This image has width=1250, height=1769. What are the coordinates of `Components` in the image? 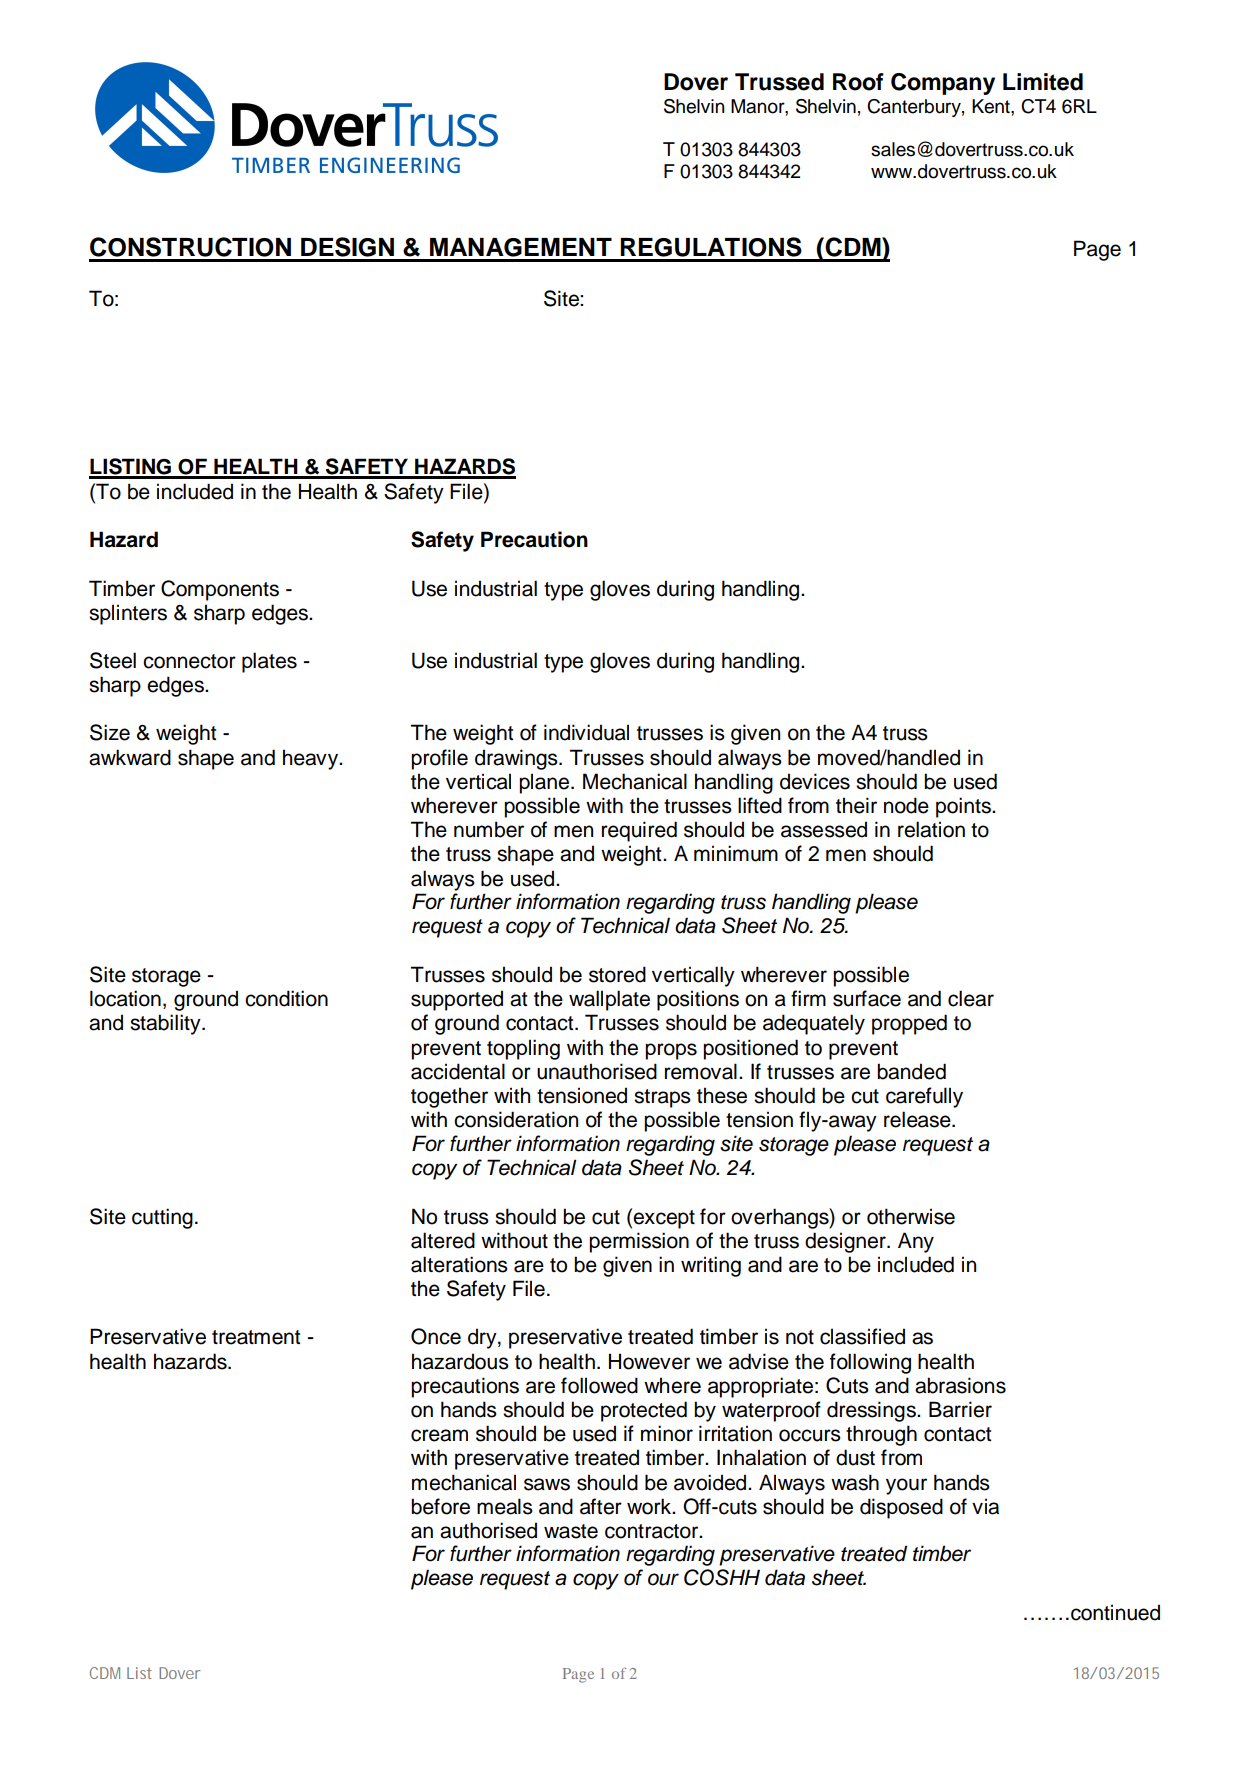 It's located at (220, 590).
